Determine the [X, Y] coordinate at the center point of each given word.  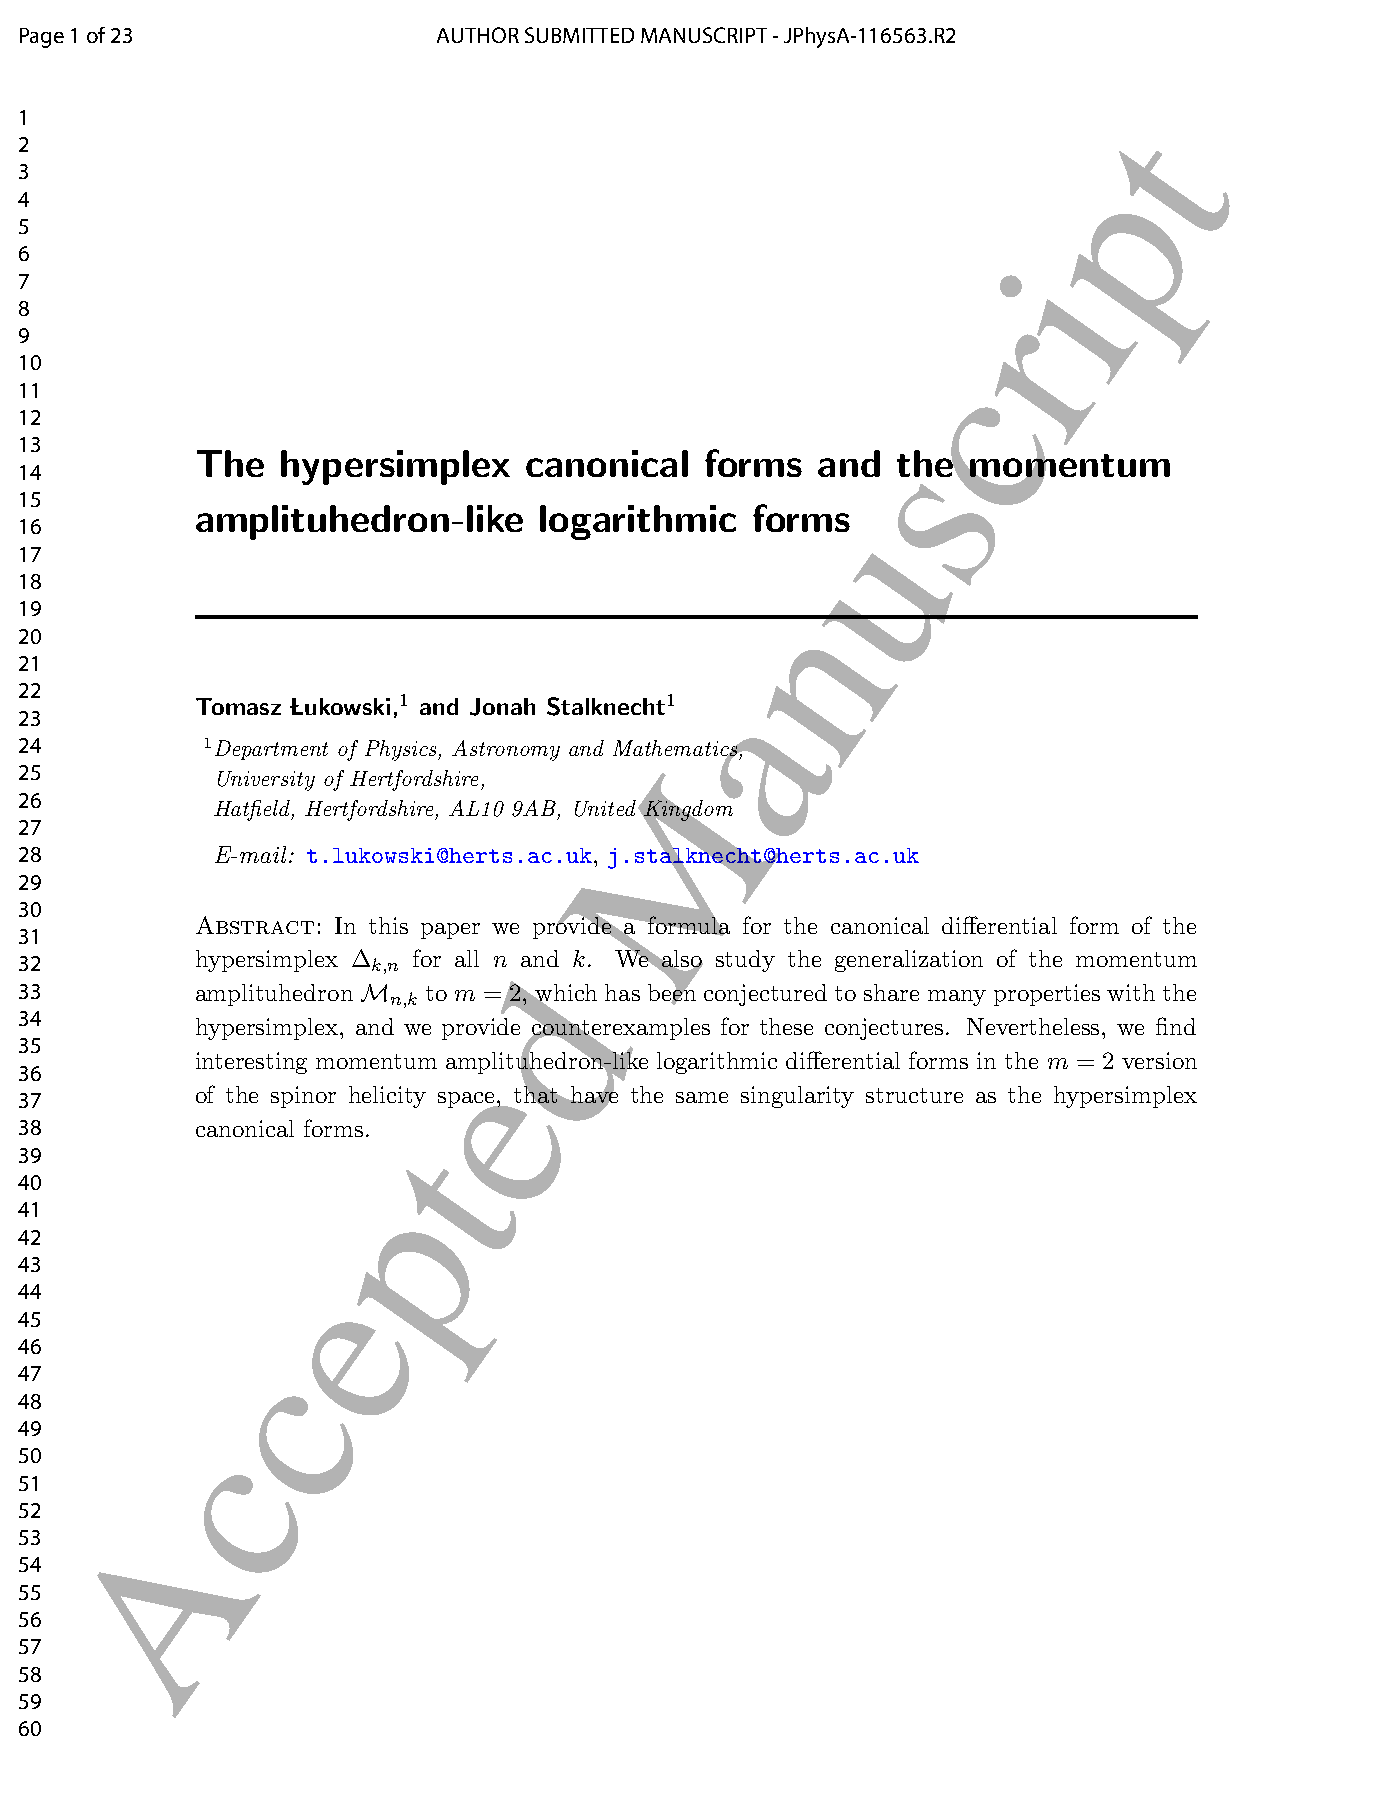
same [702, 1097]
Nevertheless [1035, 1026]
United [607, 808]
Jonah [502, 707]
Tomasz [238, 706]
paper [450, 931]
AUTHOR [478, 35]
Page [42, 38]
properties [1047, 995]
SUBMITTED [579, 35]
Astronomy [506, 750]
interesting [251, 1063]
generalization [909, 961]
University [266, 781]
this [388, 925]
